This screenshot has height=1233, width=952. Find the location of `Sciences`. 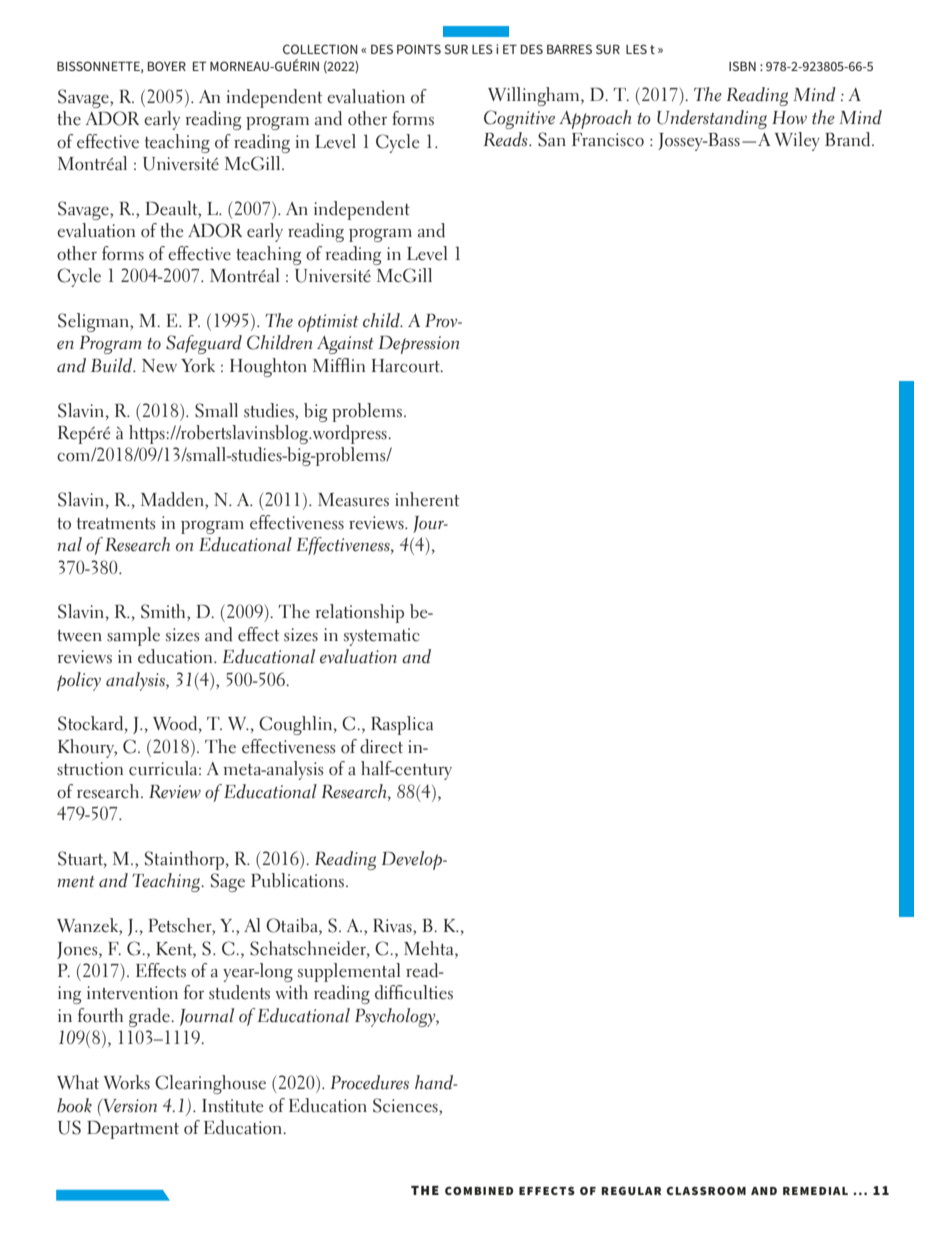

Sciences is located at coordinates (406, 1105).
